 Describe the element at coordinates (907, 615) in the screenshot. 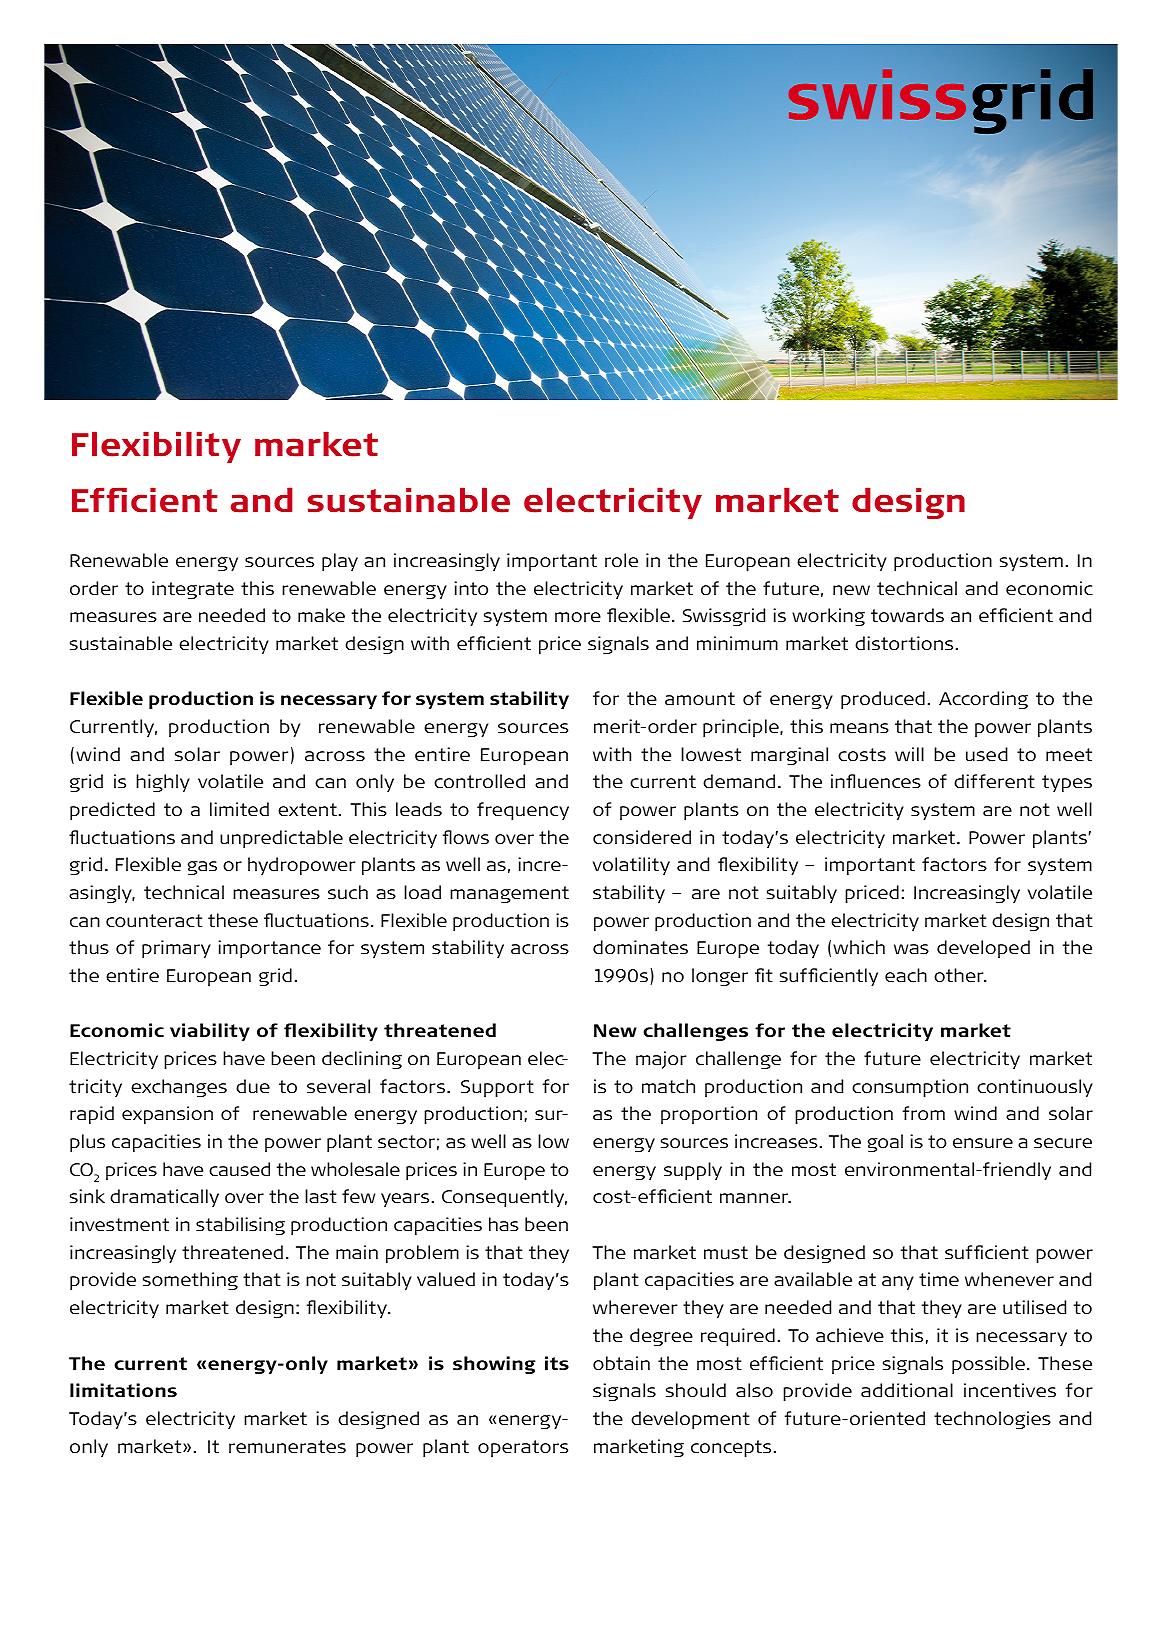

I see `towards` at that location.
